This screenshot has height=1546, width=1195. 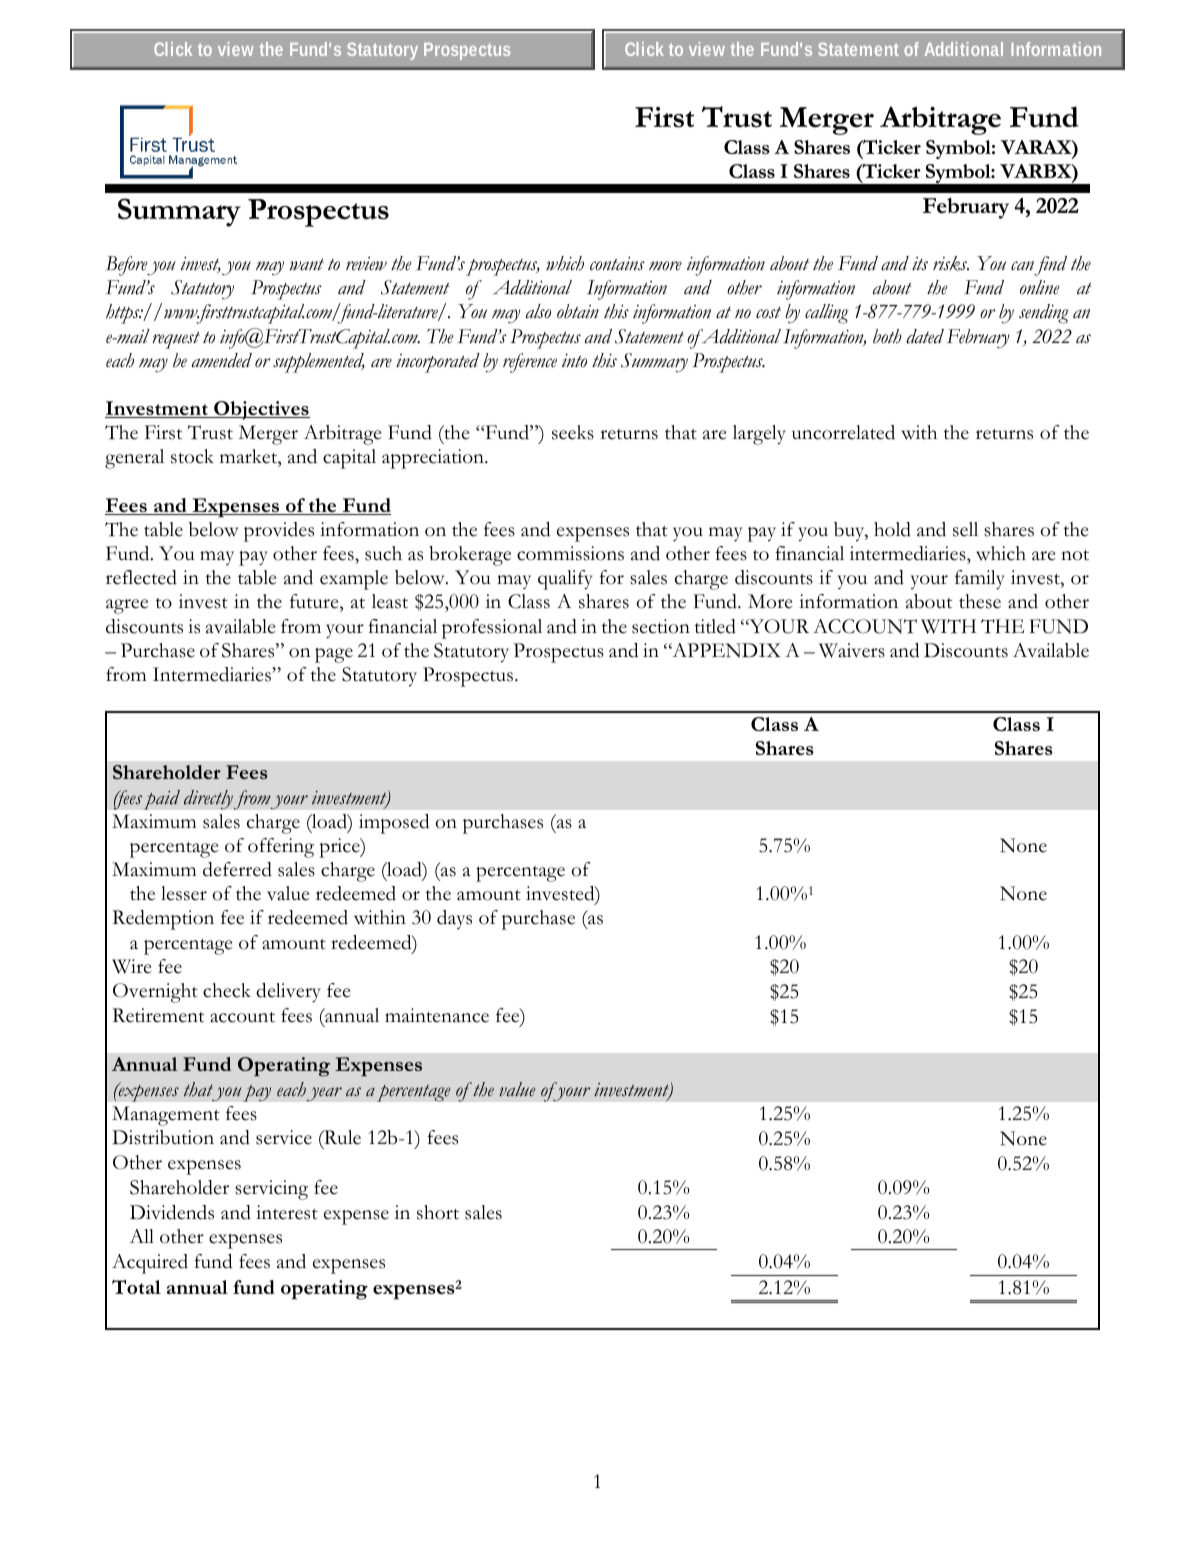 I want to click on imposed, so click(x=394, y=824).
